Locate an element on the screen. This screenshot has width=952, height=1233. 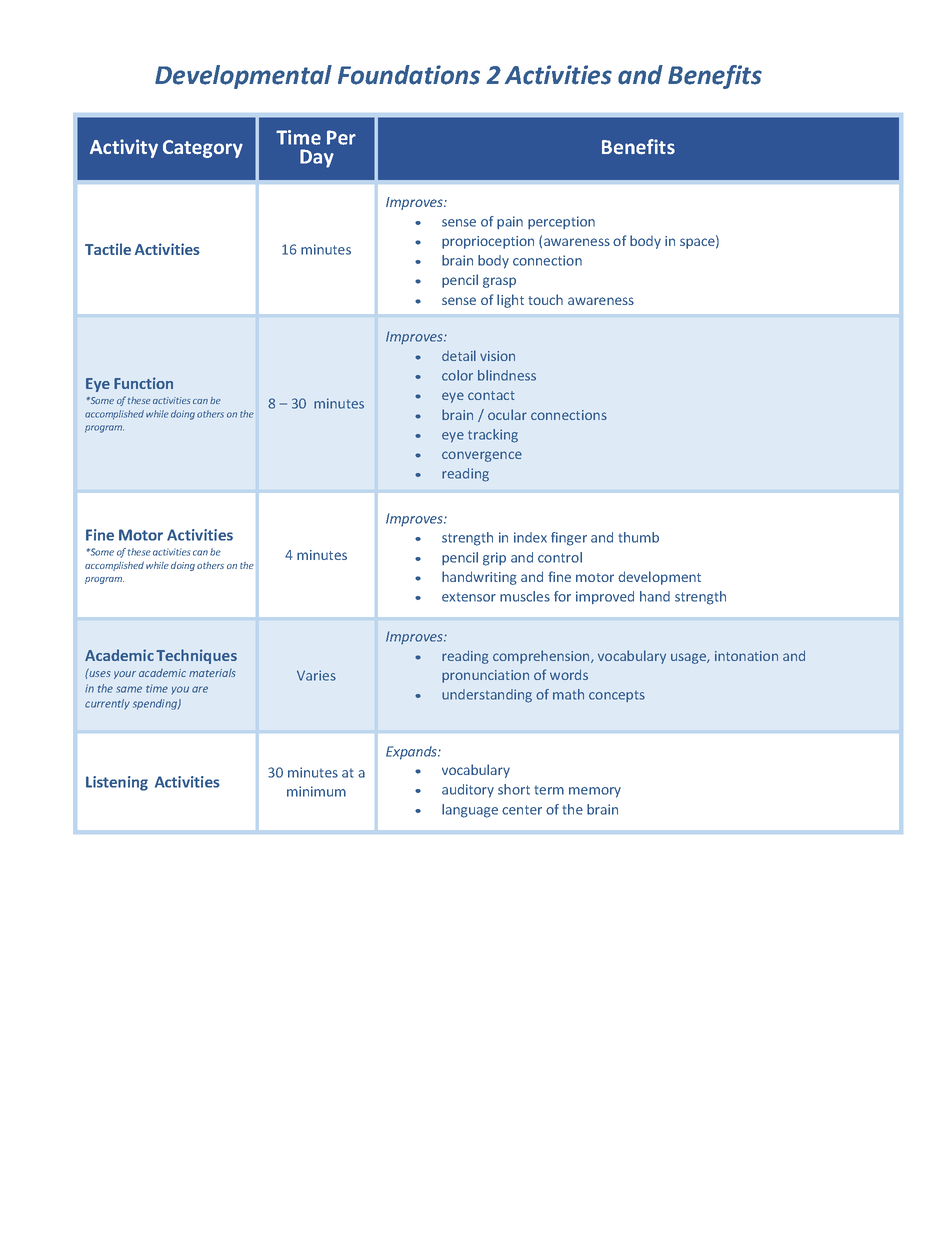
Foundations is located at coordinates (409, 75).
